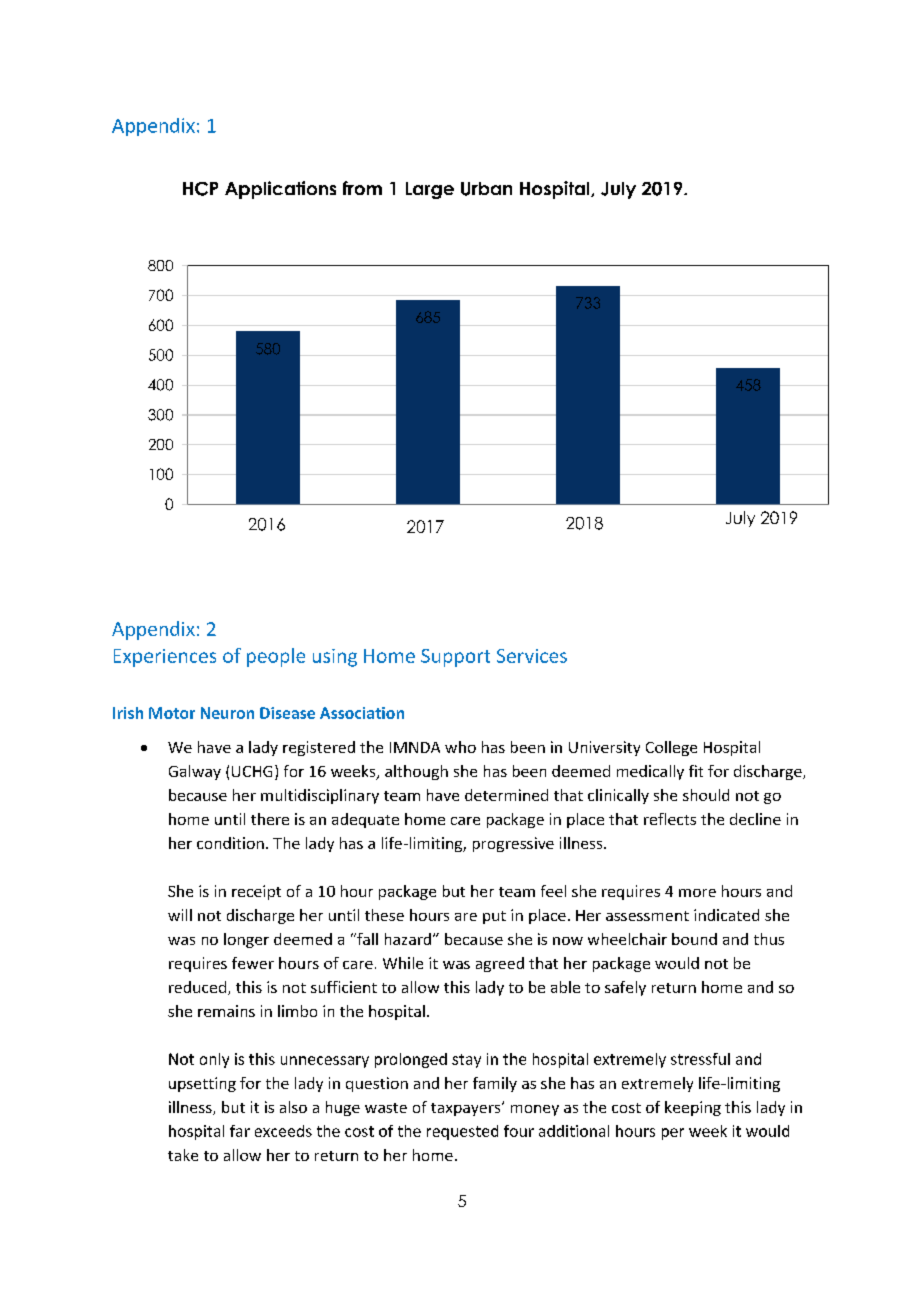 The image size is (924, 1308). What do you see at coordinates (165, 658) in the image?
I see `Experiences` at bounding box center [165, 658].
